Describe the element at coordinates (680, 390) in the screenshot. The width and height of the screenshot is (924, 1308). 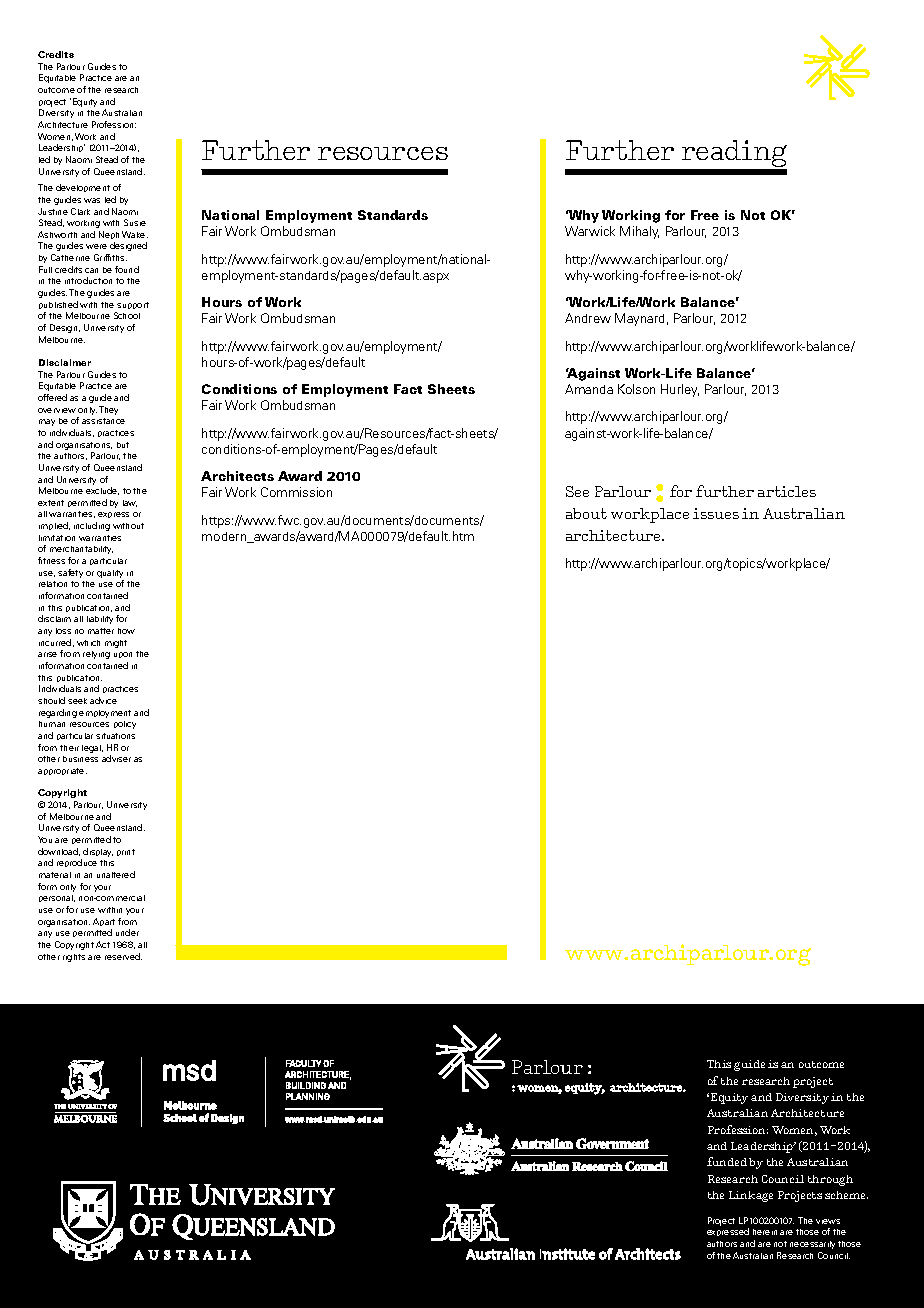
I see `Hurley` at that location.
